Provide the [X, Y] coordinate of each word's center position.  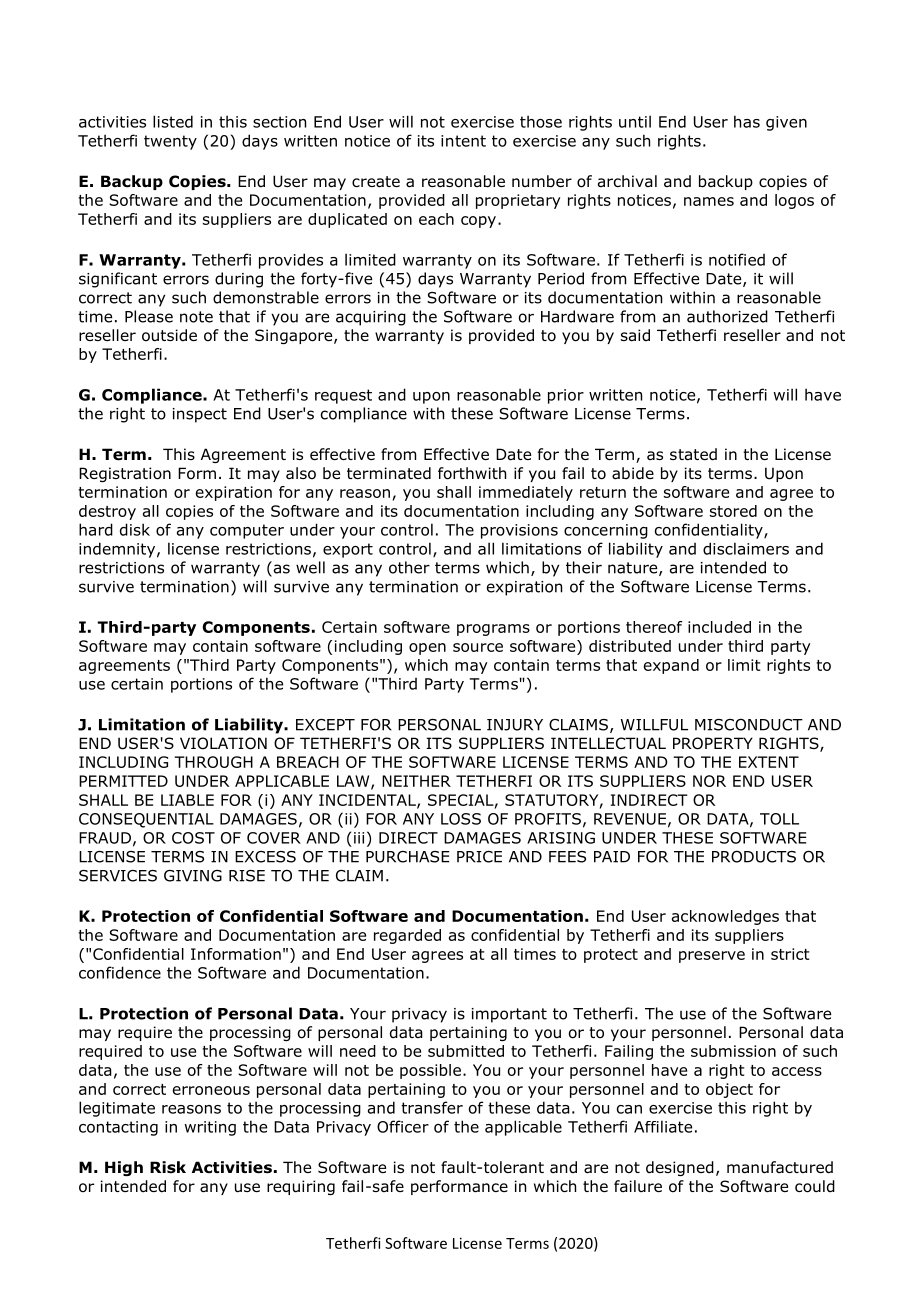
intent [463, 141]
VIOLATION [223, 743]
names [709, 201]
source [478, 647]
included [719, 627]
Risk [168, 1167]
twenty [170, 142]
